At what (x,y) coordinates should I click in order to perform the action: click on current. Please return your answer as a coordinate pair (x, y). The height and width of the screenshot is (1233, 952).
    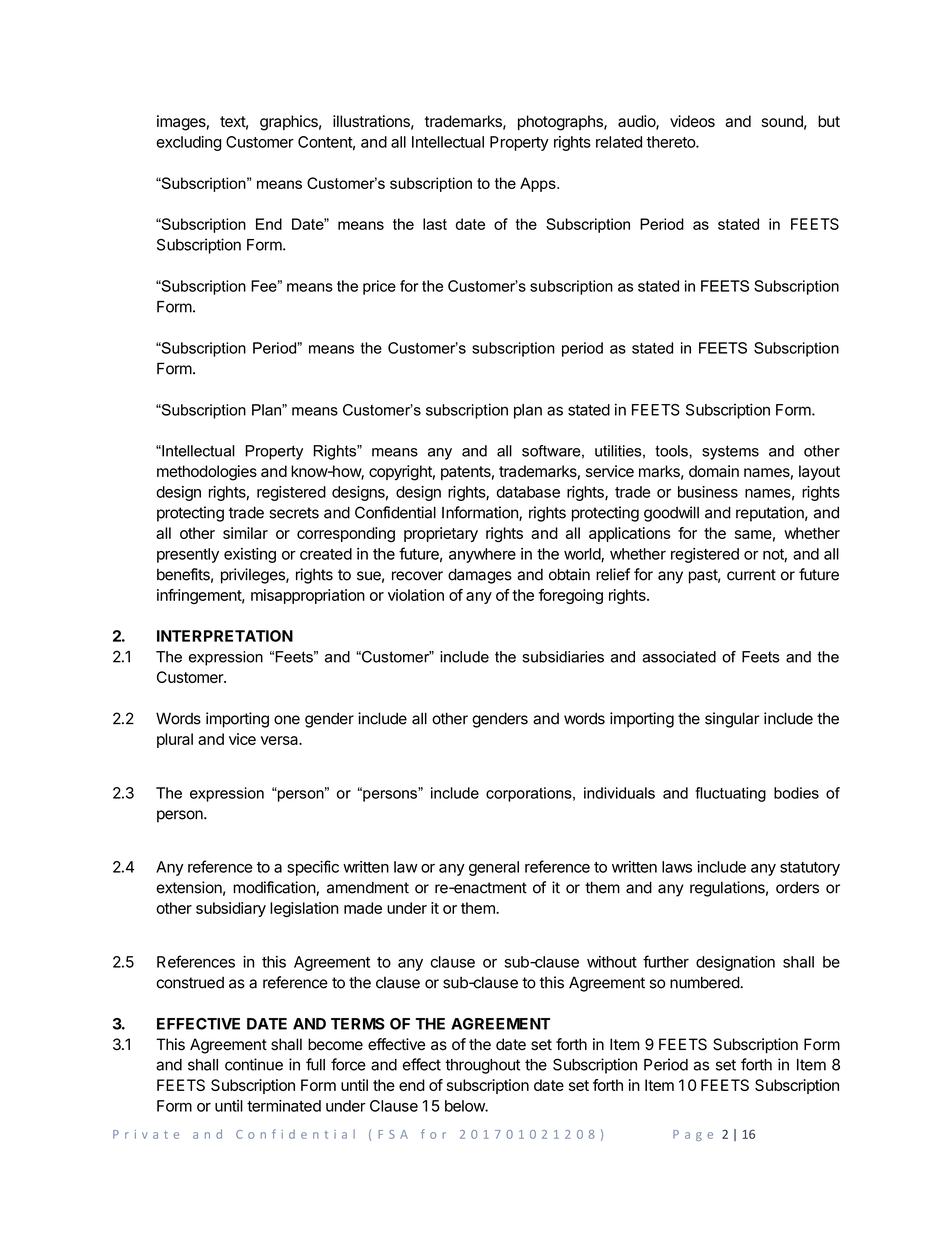
    Looking at the image, I should click on (751, 575).
